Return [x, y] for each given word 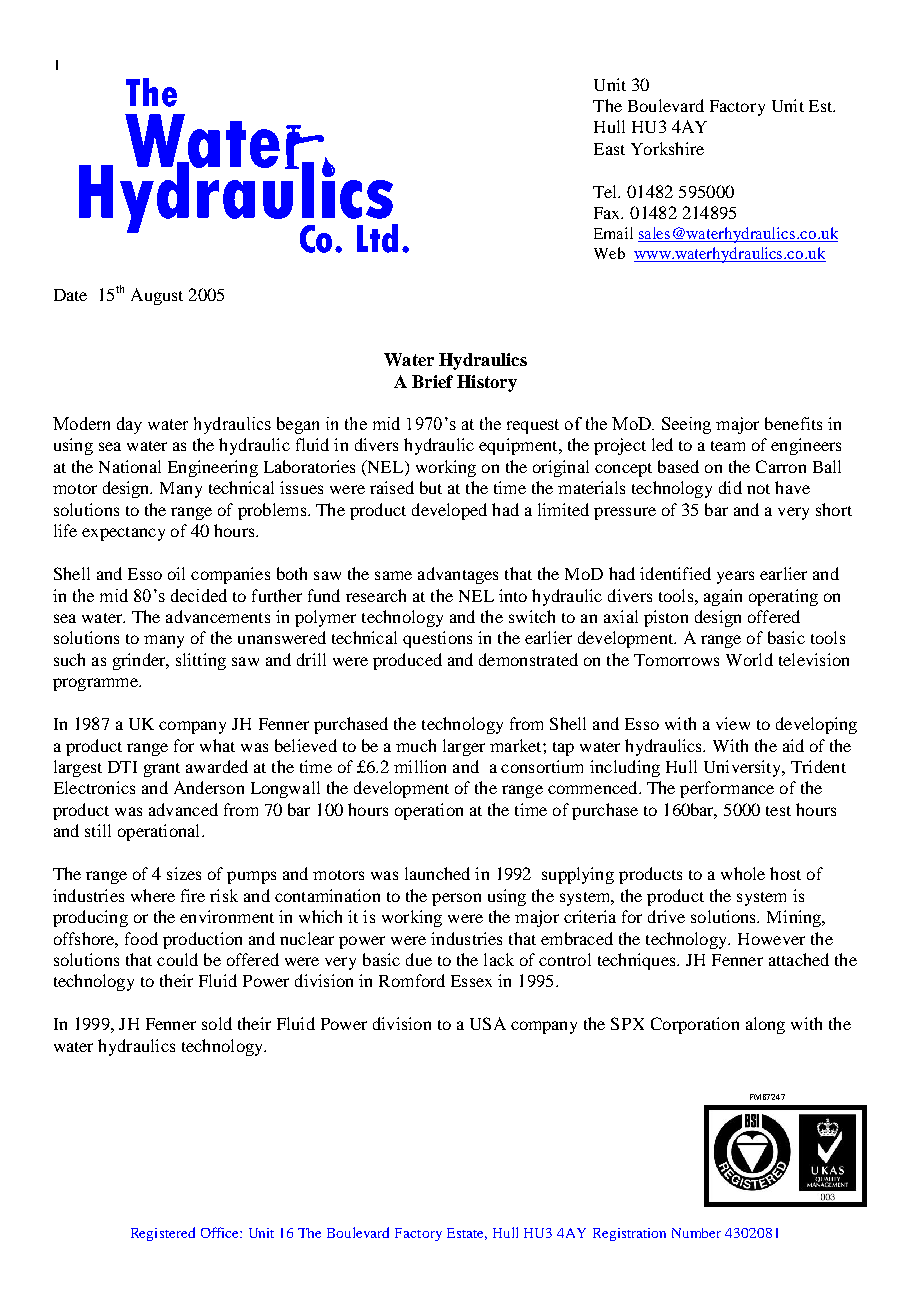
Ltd [377, 238]
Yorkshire [667, 148]
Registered [163, 1234]
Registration [629, 1234]
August [157, 296]
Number [696, 1233]
